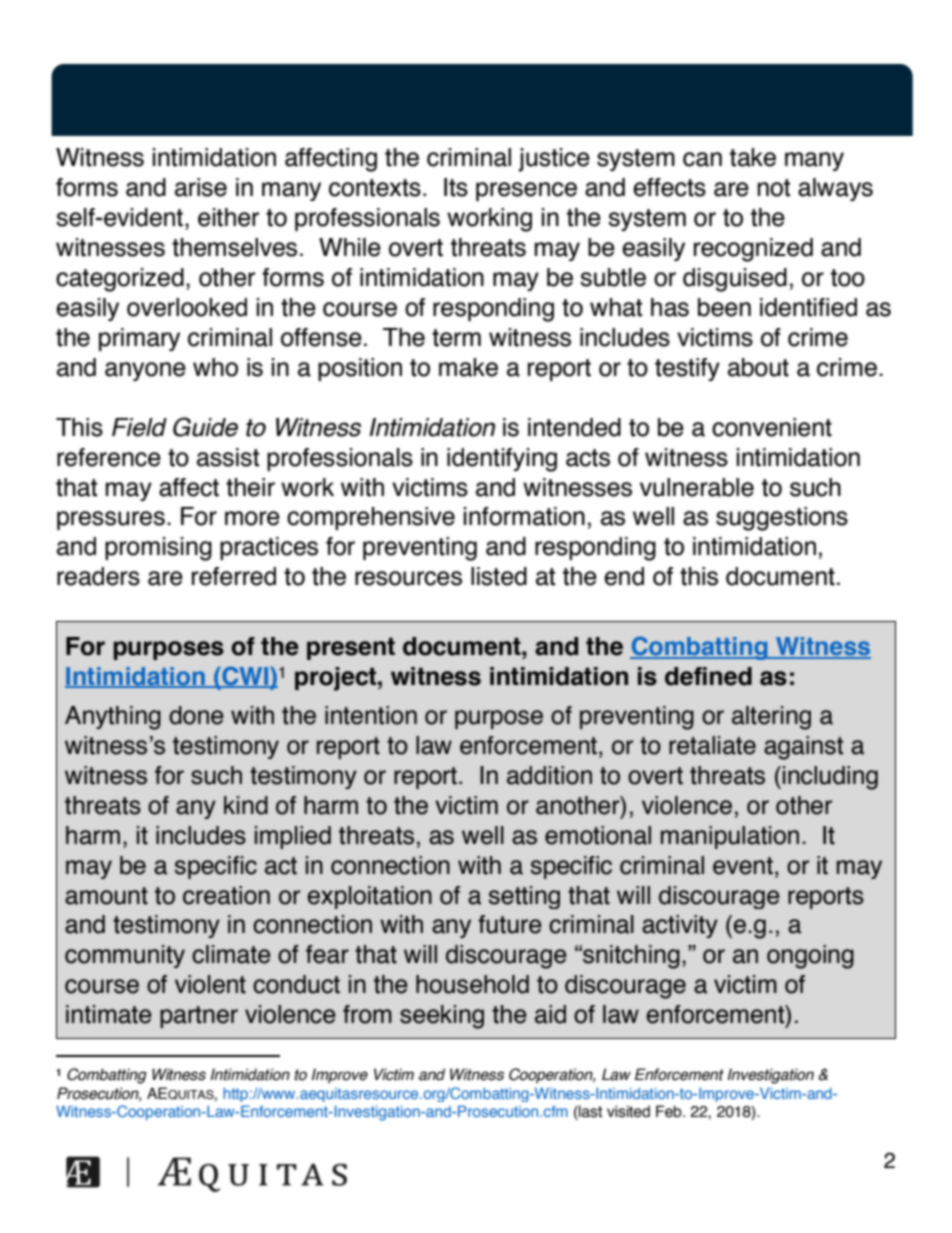 The width and height of the document is (952, 1233). What do you see at coordinates (199, 1017) in the document?
I see `partner` at bounding box center [199, 1017].
